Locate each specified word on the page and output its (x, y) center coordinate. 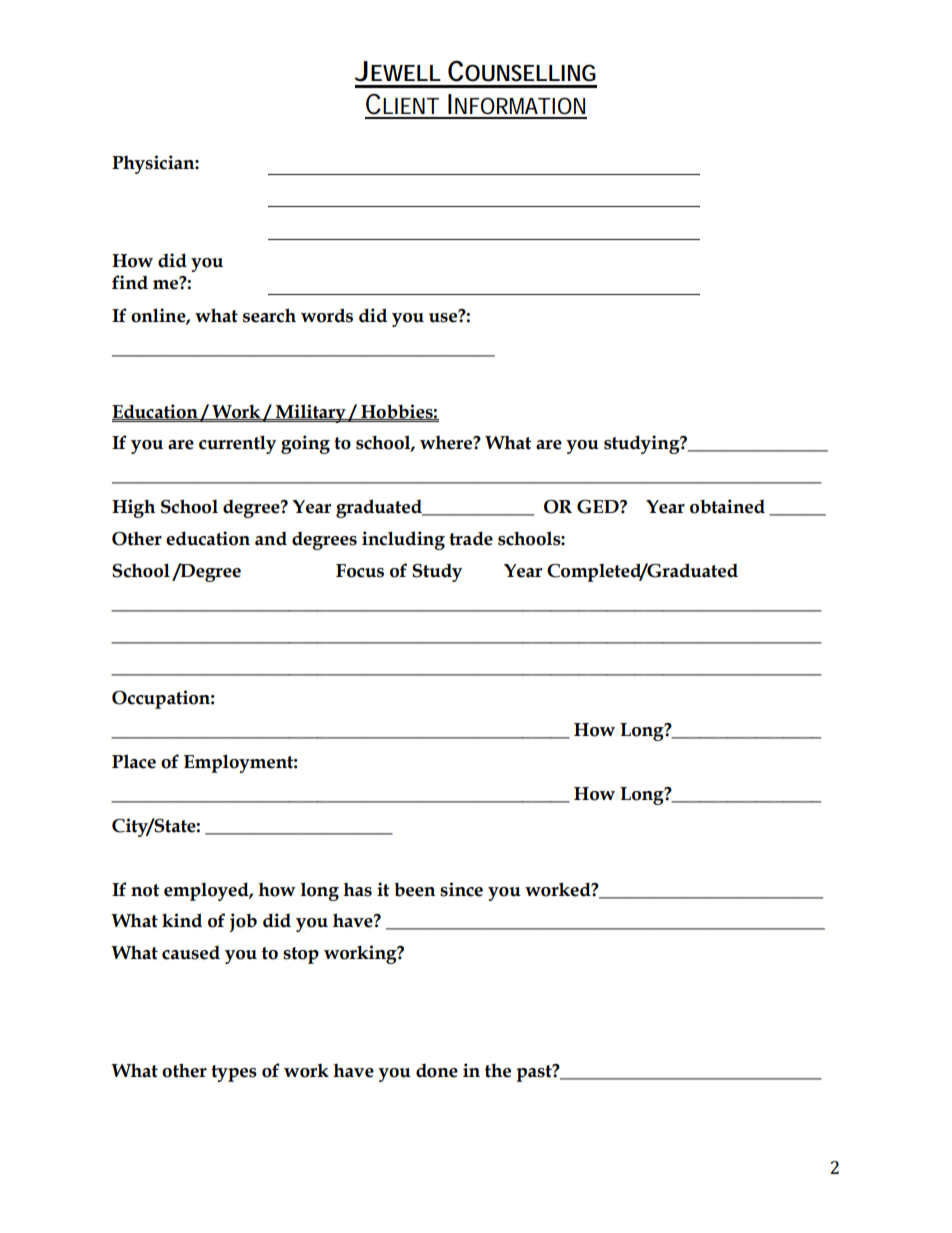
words (327, 315)
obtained (727, 506)
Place (134, 761)
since (461, 889)
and (271, 539)
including (403, 540)
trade (471, 538)
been (414, 889)
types (234, 1073)
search (269, 315)
